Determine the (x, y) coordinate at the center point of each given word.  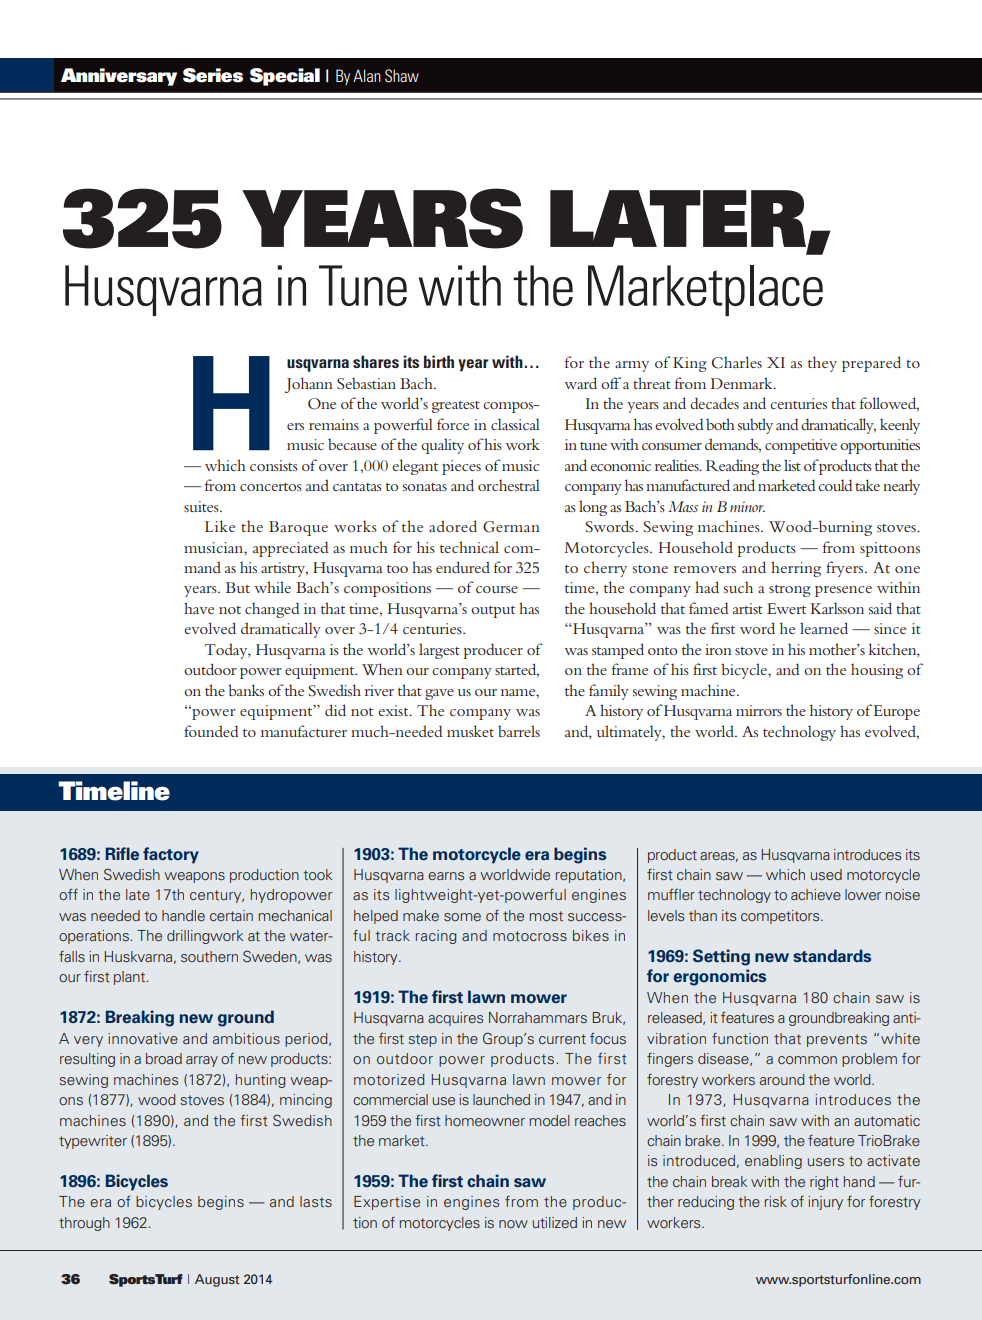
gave (439, 694)
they (822, 364)
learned (824, 628)
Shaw (402, 76)
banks (246, 690)
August (217, 1280)
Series (213, 75)
